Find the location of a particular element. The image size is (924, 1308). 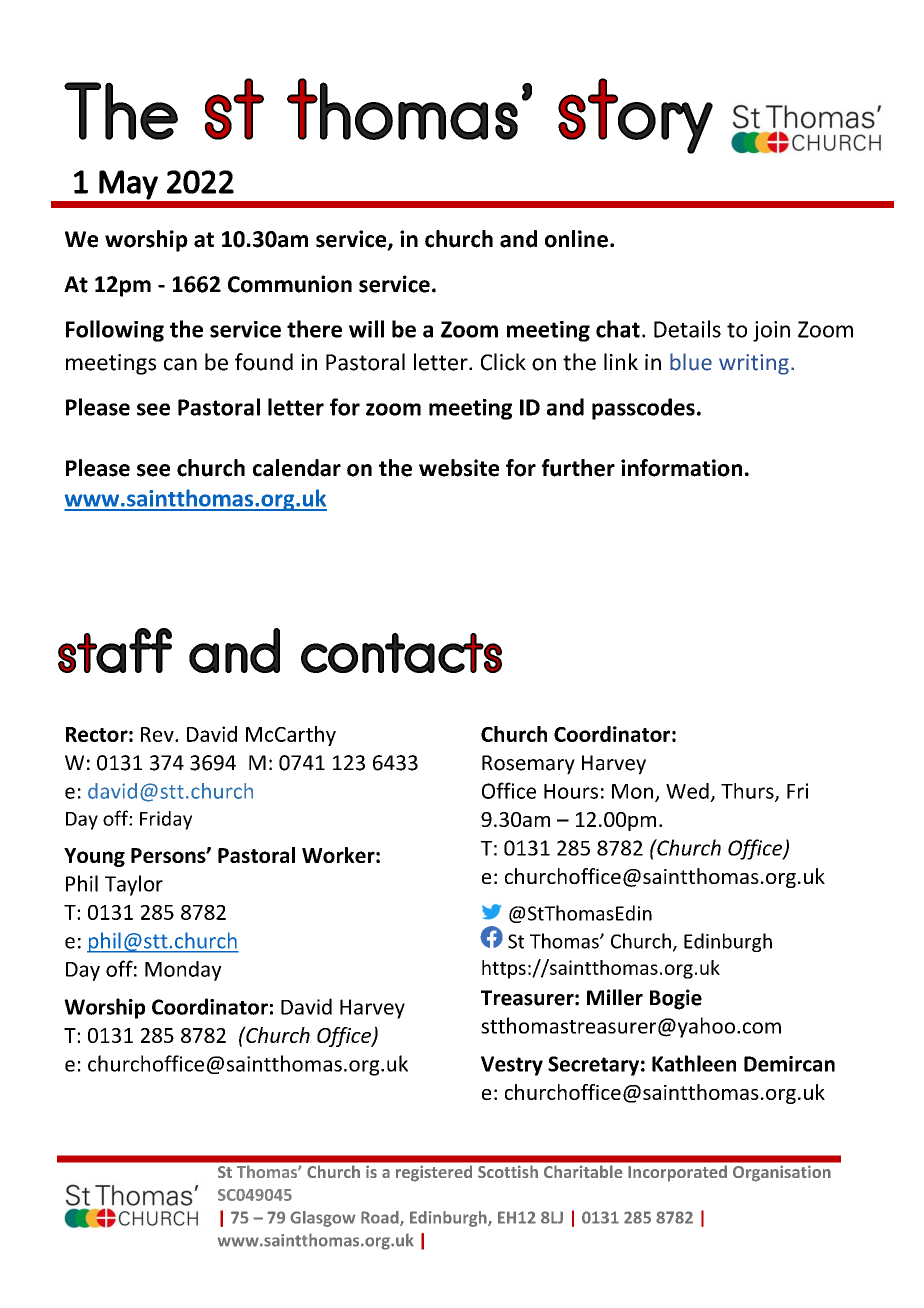

Rev is located at coordinates (158, 734).
